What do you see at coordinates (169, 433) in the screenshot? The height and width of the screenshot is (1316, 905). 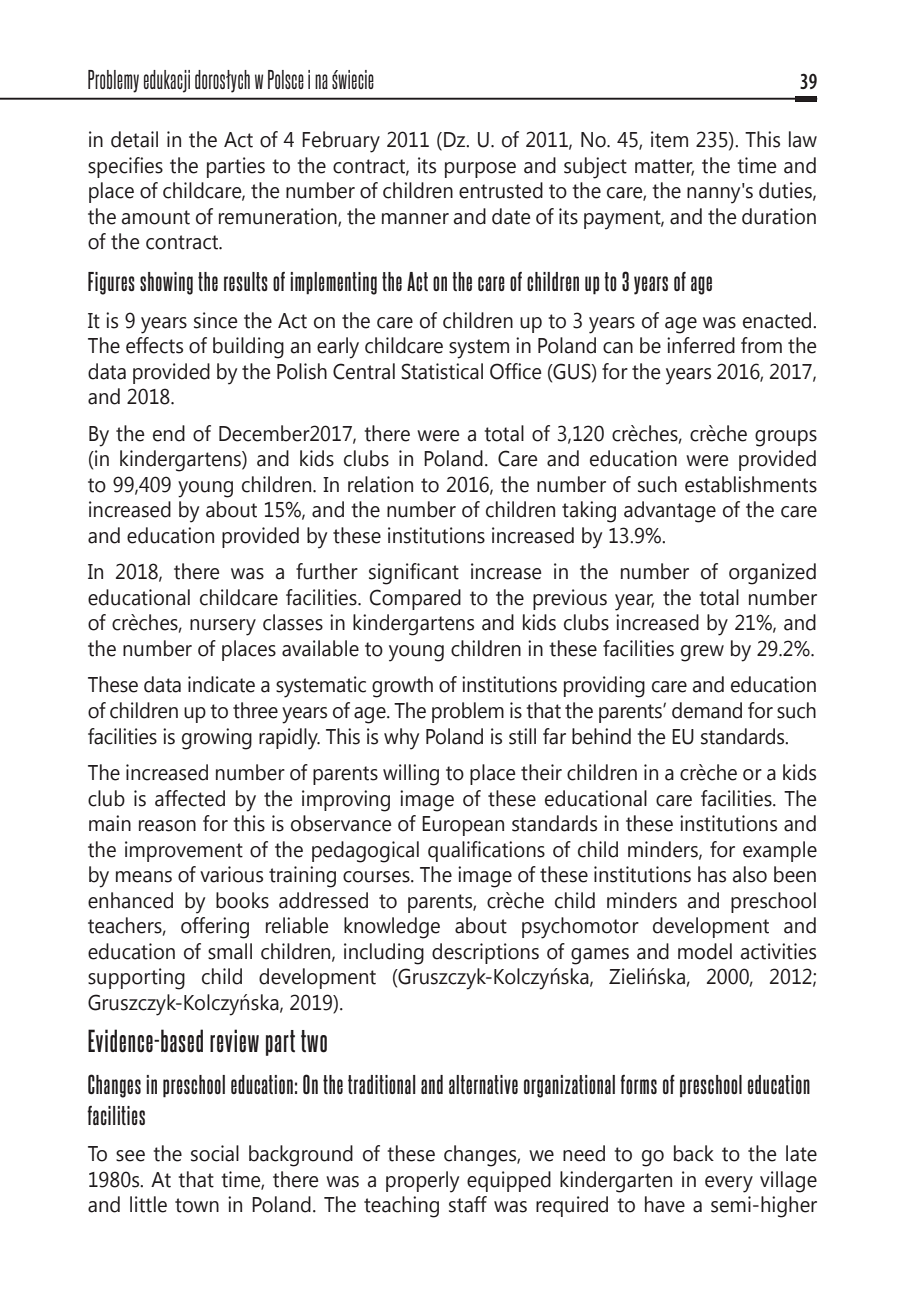 I see `end` at bounding box center [169, 433].
